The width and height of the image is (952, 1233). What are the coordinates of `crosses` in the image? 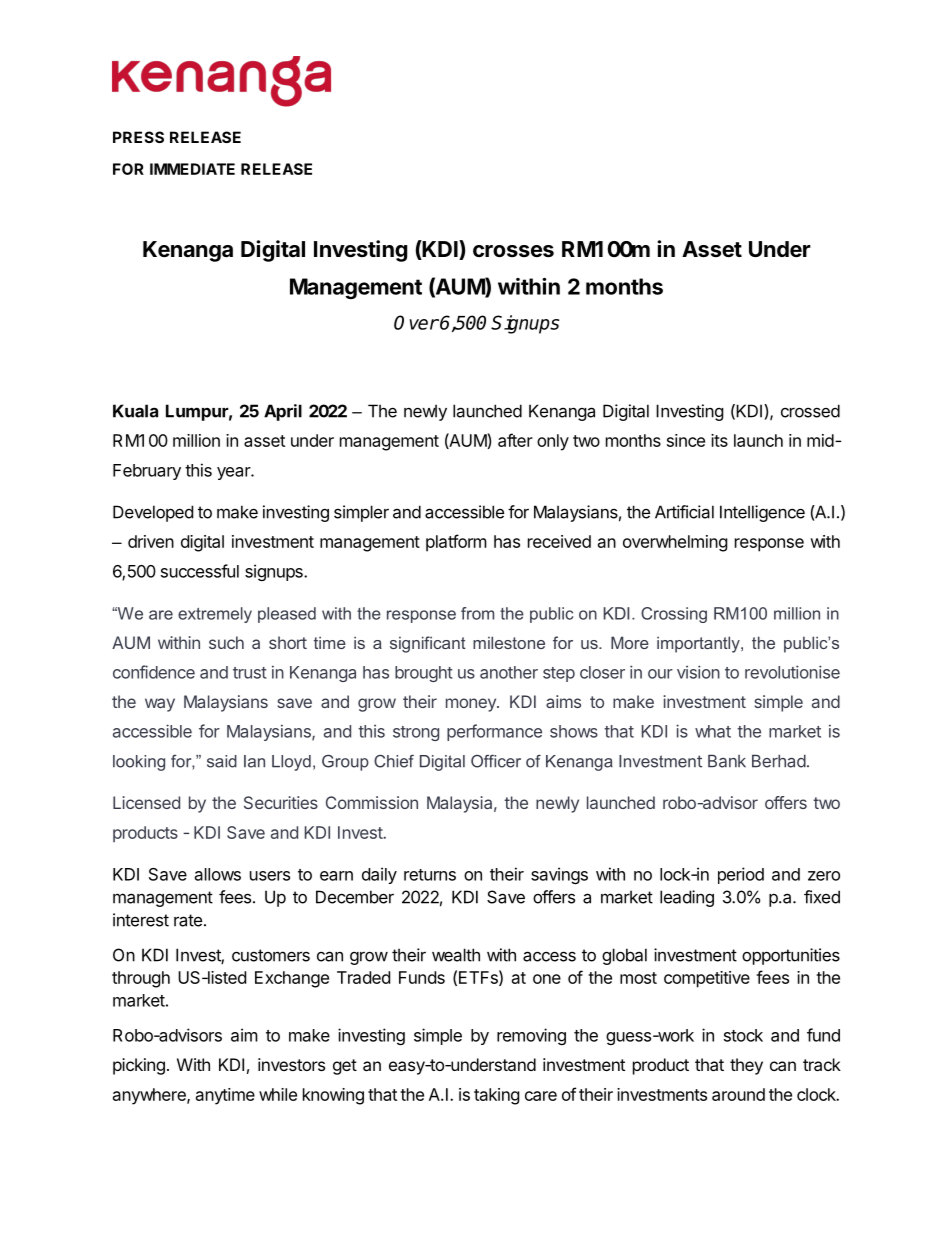 It's located at (513, 251).
